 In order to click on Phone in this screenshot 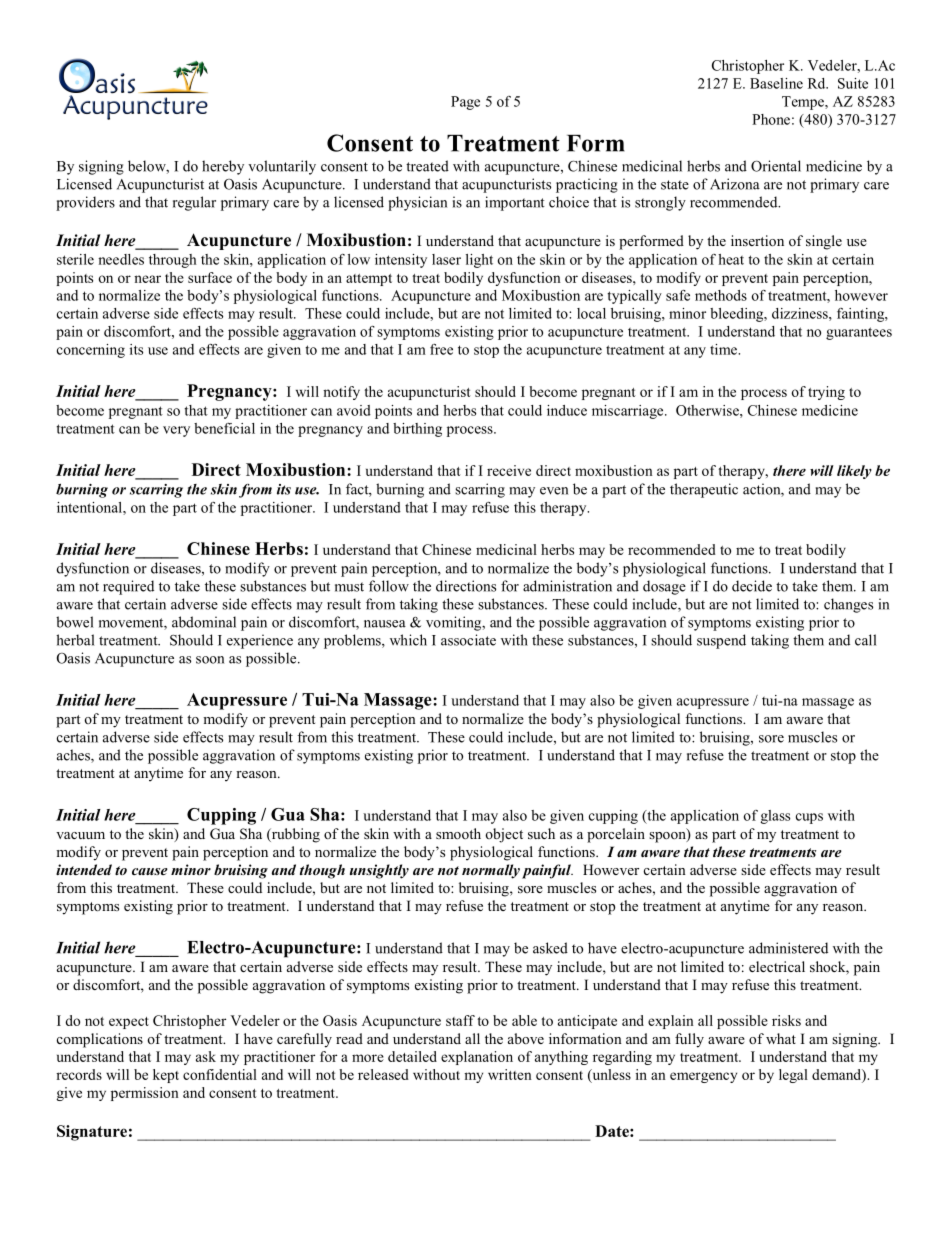, I will do `click(771, 119)`.
